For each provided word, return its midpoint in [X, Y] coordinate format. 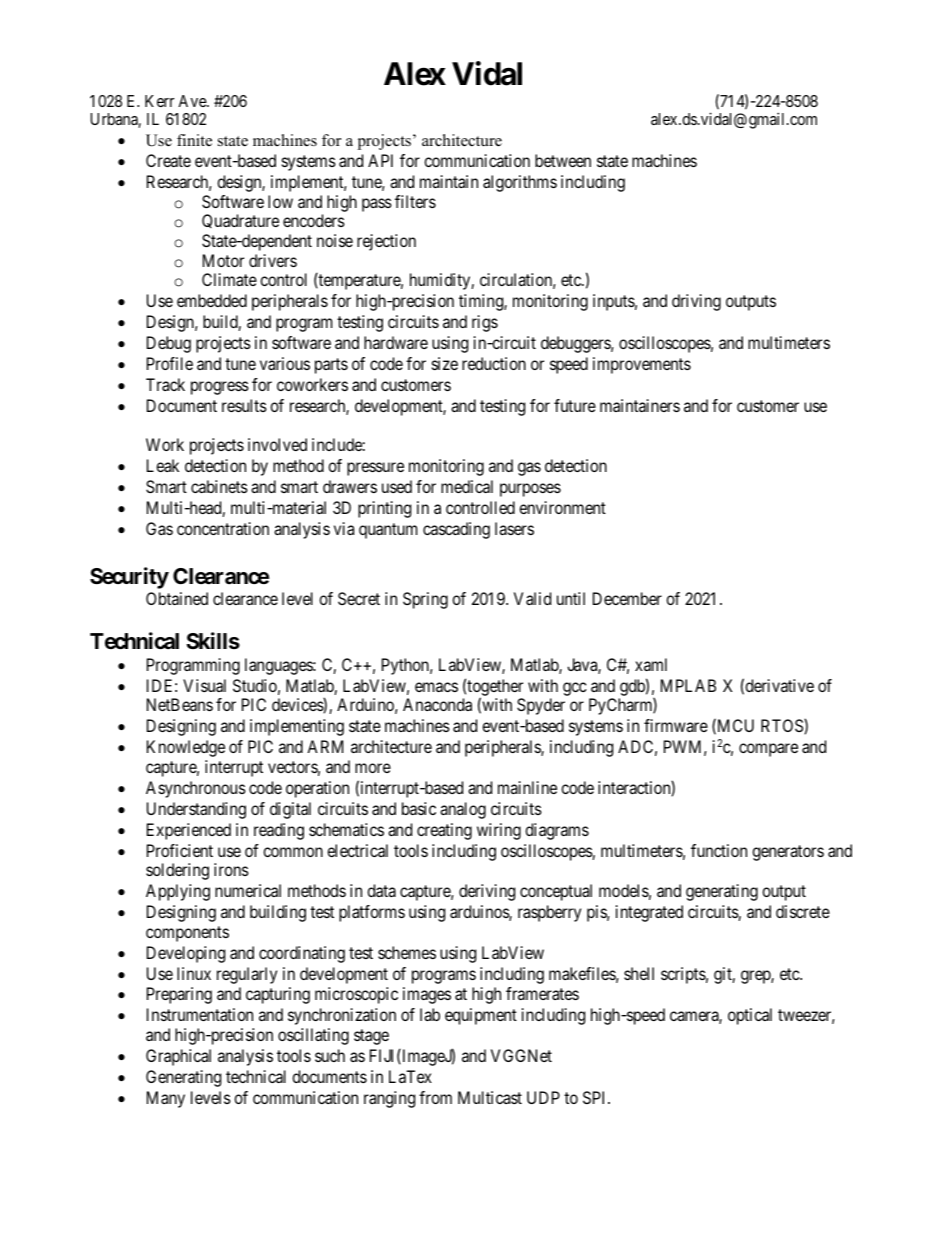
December [627, 598]
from [435, 1097]
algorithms [520, 183]
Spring [425, 600]
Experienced [189, 831]
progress [220, 388]
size [445, 363]
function [719, 850]
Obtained [177, 598]
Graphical [178, 1057]
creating [444, 831]
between [563, 160]
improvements [642, 365]
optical [750, 1016]
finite [194, 140]
